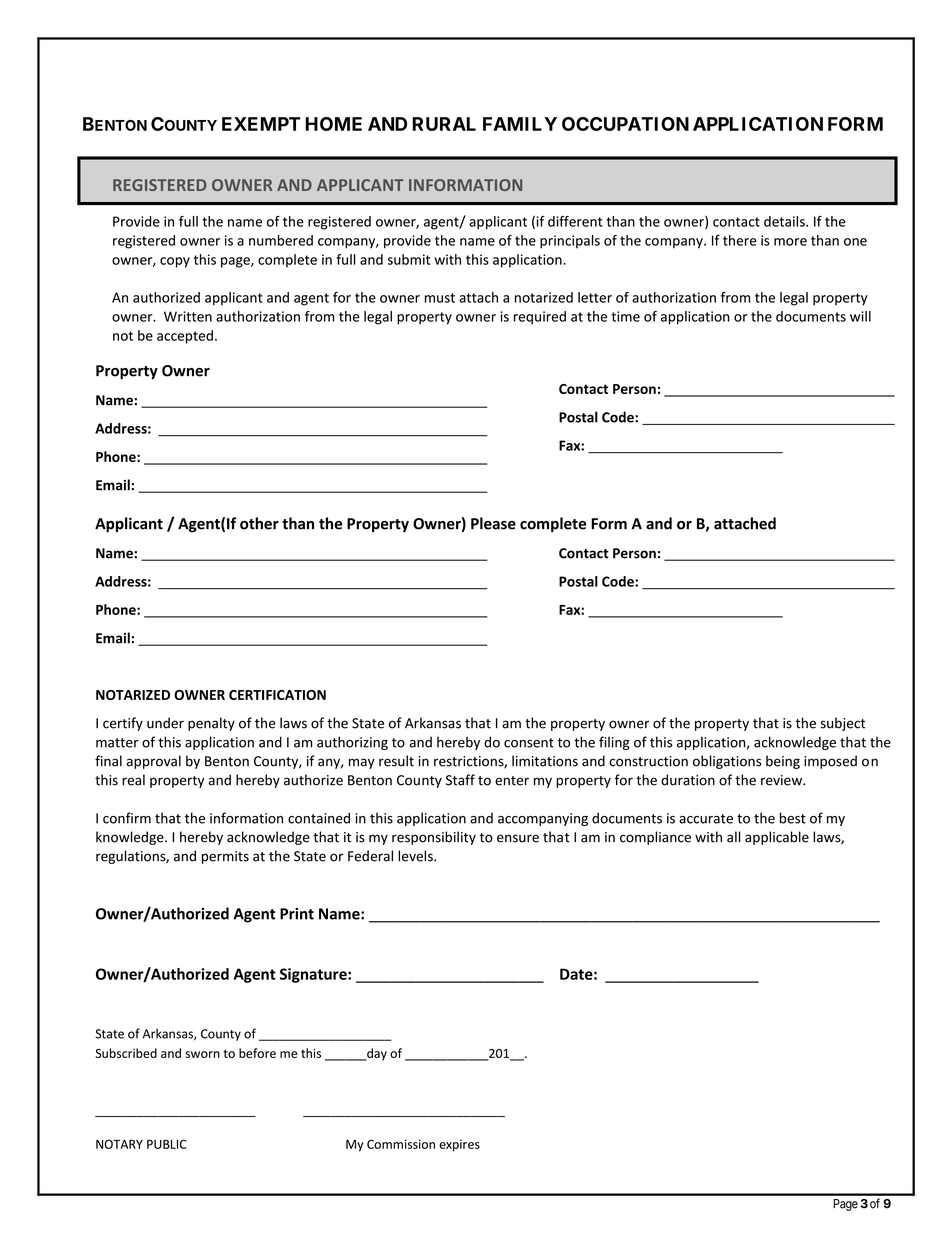 This screenshot has width=952, height=1233. Describe the element at coordinates (520, 124) in the screenshot. I see `FAMILY` at that location.
